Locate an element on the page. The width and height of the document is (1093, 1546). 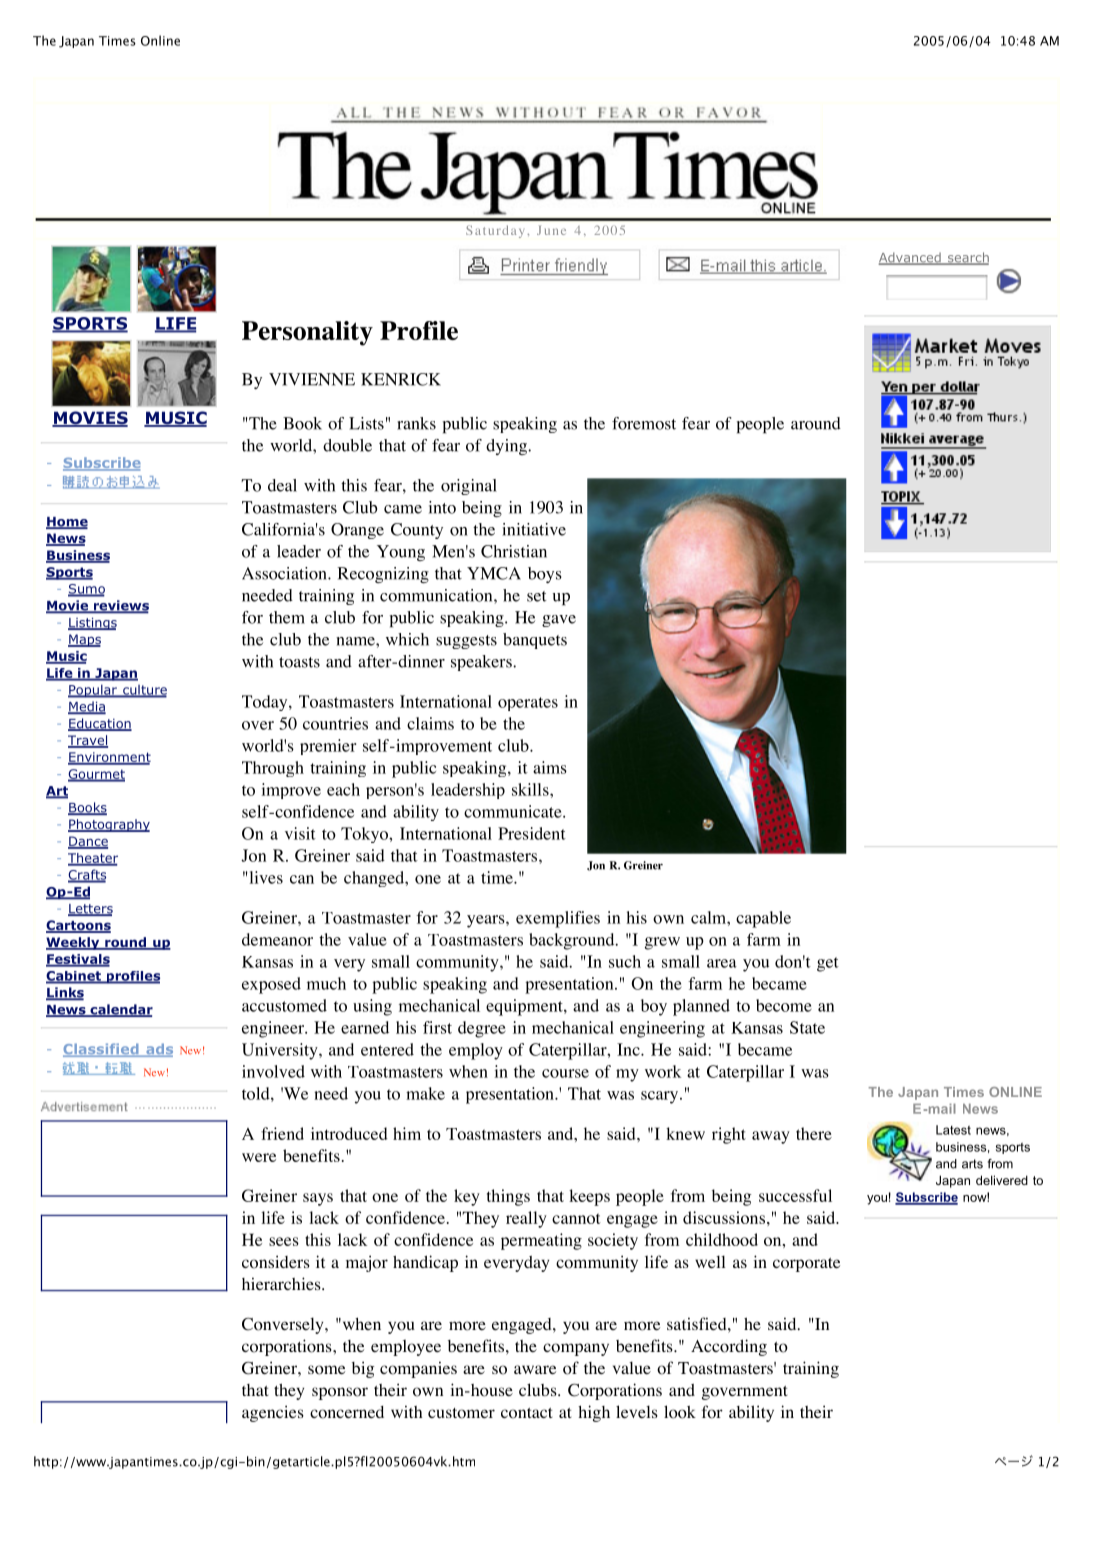
President is located at coordinates (532, 833).
